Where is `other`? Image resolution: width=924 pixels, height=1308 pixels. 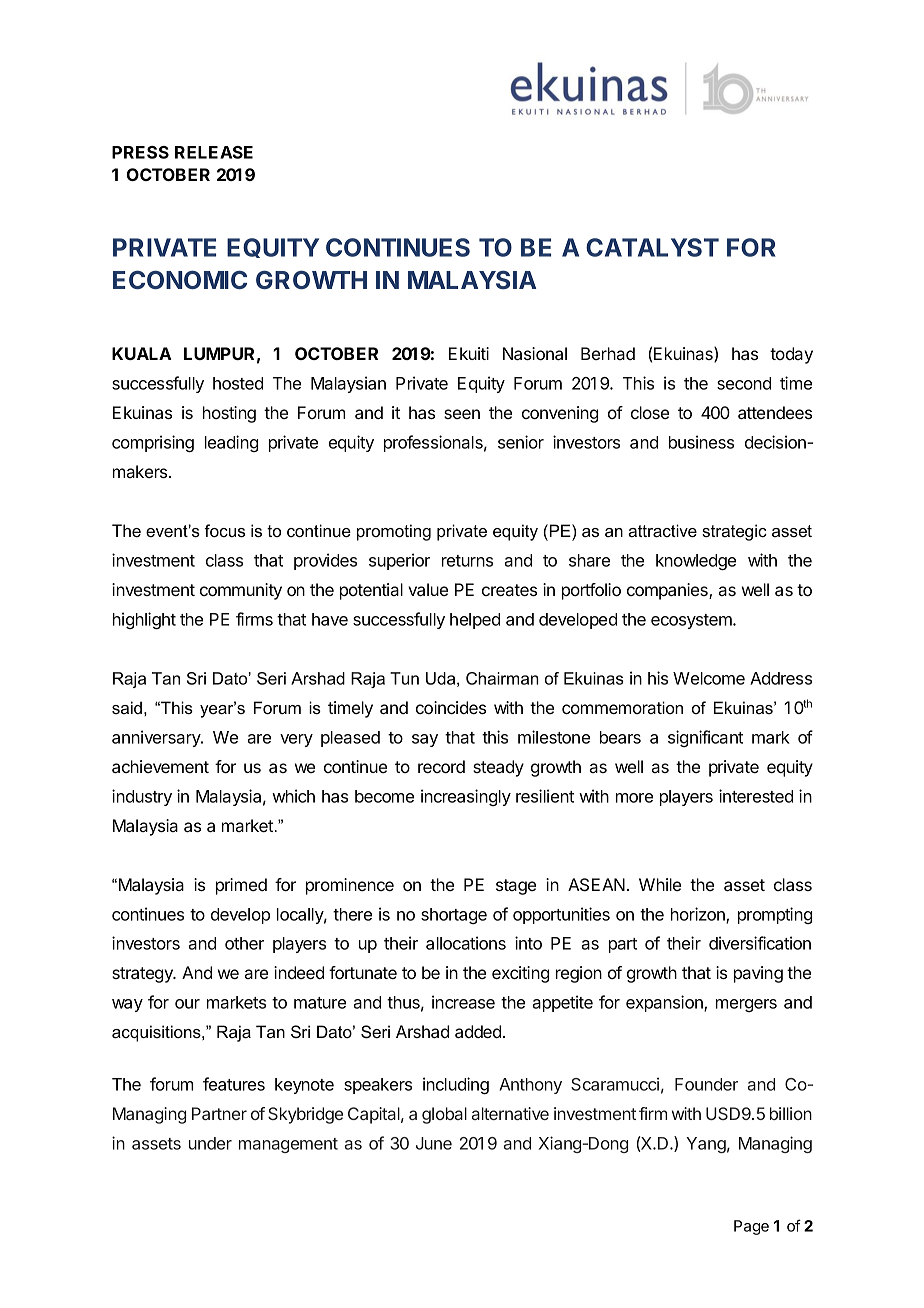
other is located at coordinates (244, 943).
